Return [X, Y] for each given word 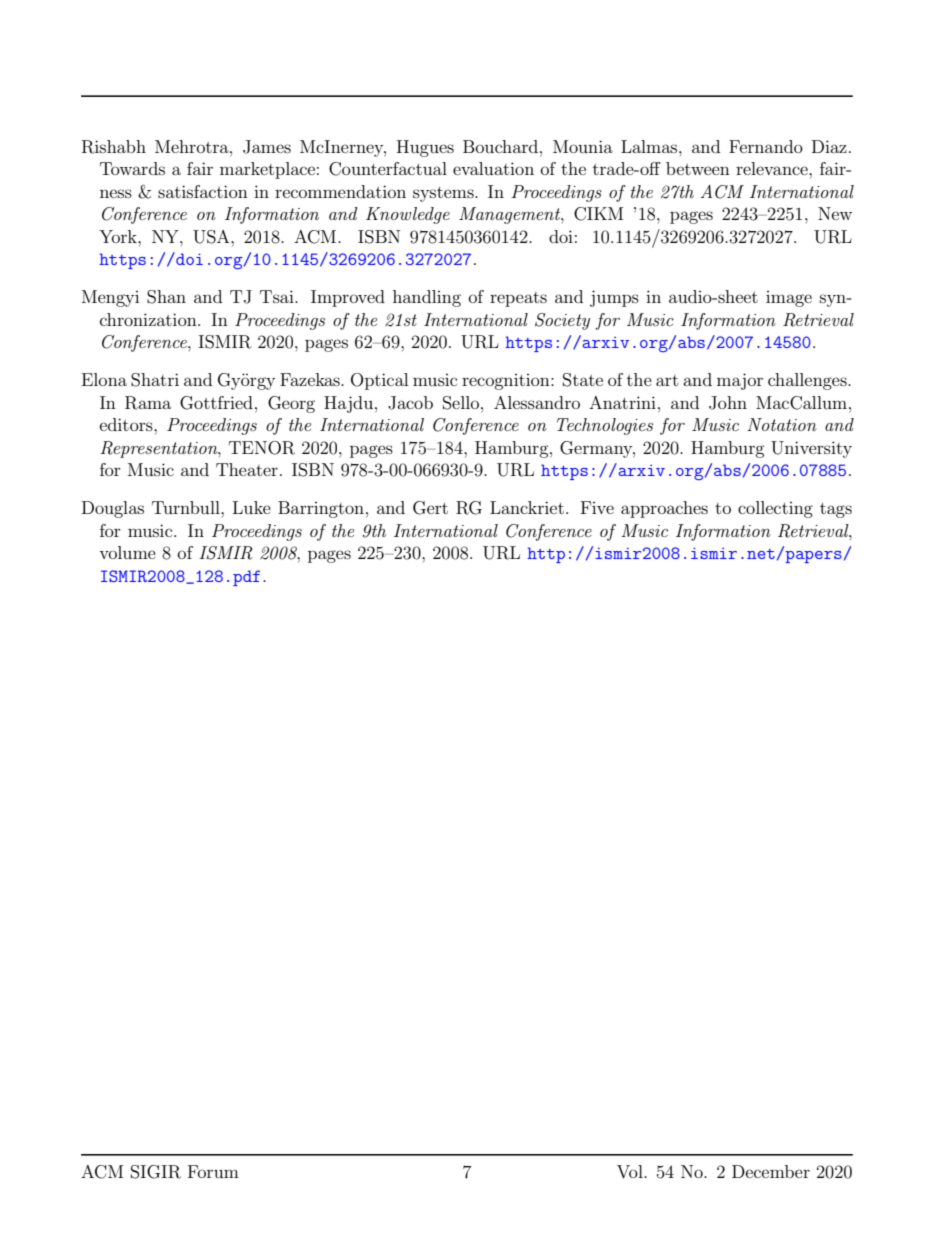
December [771, 1171]
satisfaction [203, 191]
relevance [773, 168]
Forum [213, 1171]
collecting [775, 509]
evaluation [493, 168]
